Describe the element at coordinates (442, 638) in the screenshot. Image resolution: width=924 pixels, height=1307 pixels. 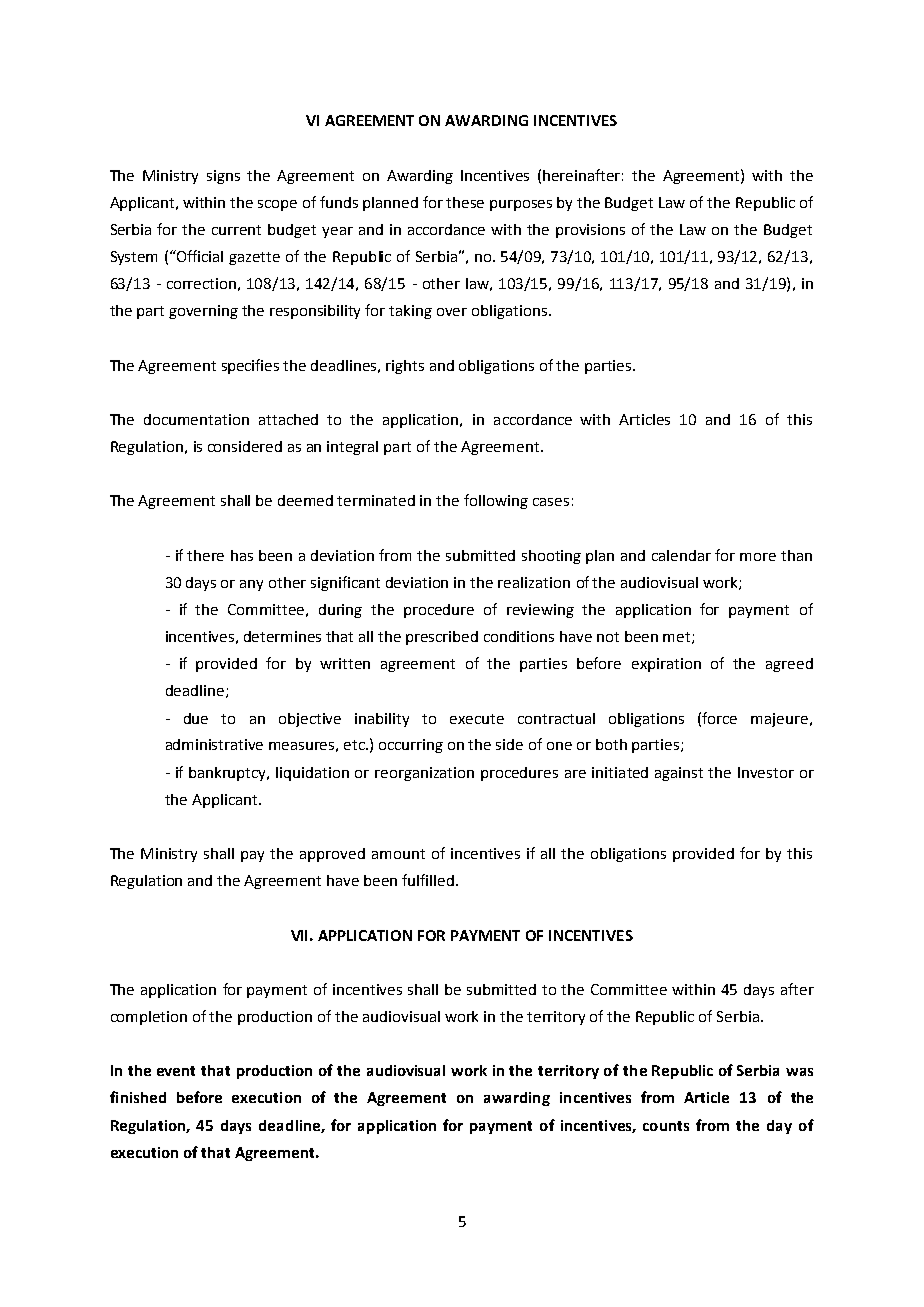
I see `prescribed` at that location.
